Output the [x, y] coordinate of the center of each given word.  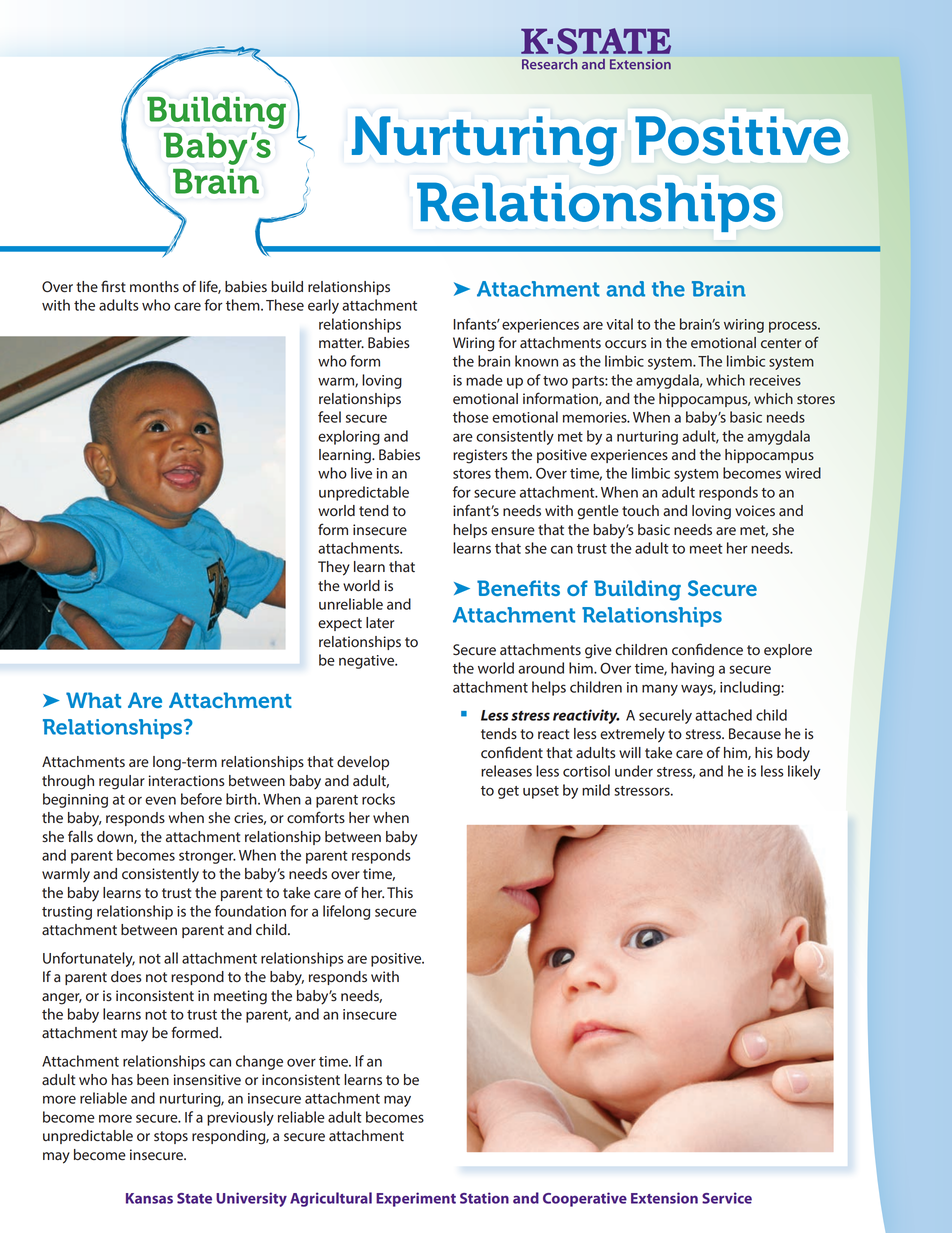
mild [596, 790]
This [400, 892]
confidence [707, 649]
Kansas [149, 1198]
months [154, 287]
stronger [207, 857]
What [93, 700]
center [781, 343]
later [380, 622]
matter [341, 343]
